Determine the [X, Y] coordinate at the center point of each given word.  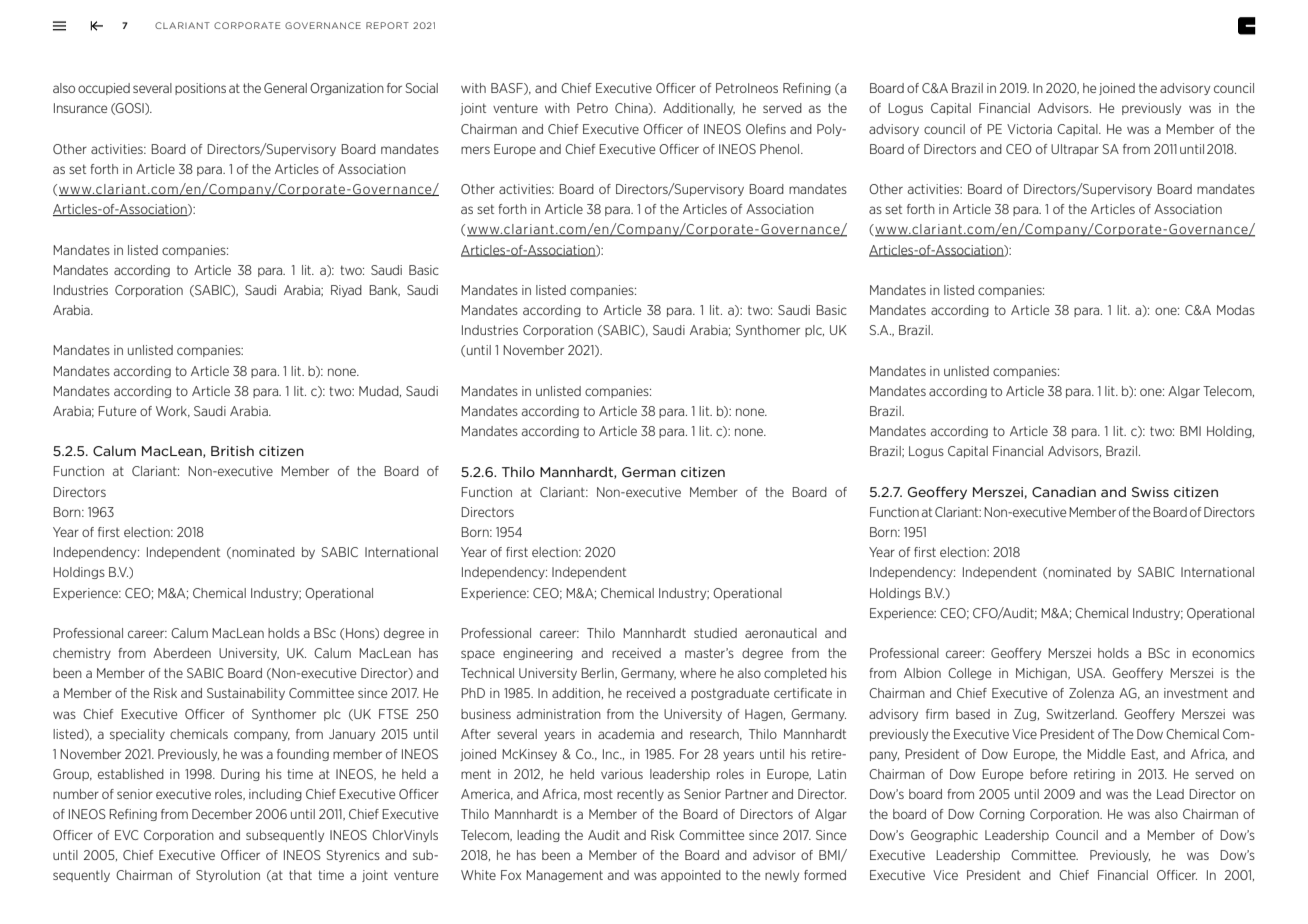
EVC [126, 835]
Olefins [766, 129]
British [232, 451]
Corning [1002, 815]
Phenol [781, 149]
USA [1091, 673]
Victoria [1029, 129]
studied [715, 633]
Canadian [1064, 492]
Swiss [1150, 492]
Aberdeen [182, 653]
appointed [691, 876]
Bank [384, 291]
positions [200, 89]
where [698, 673]
